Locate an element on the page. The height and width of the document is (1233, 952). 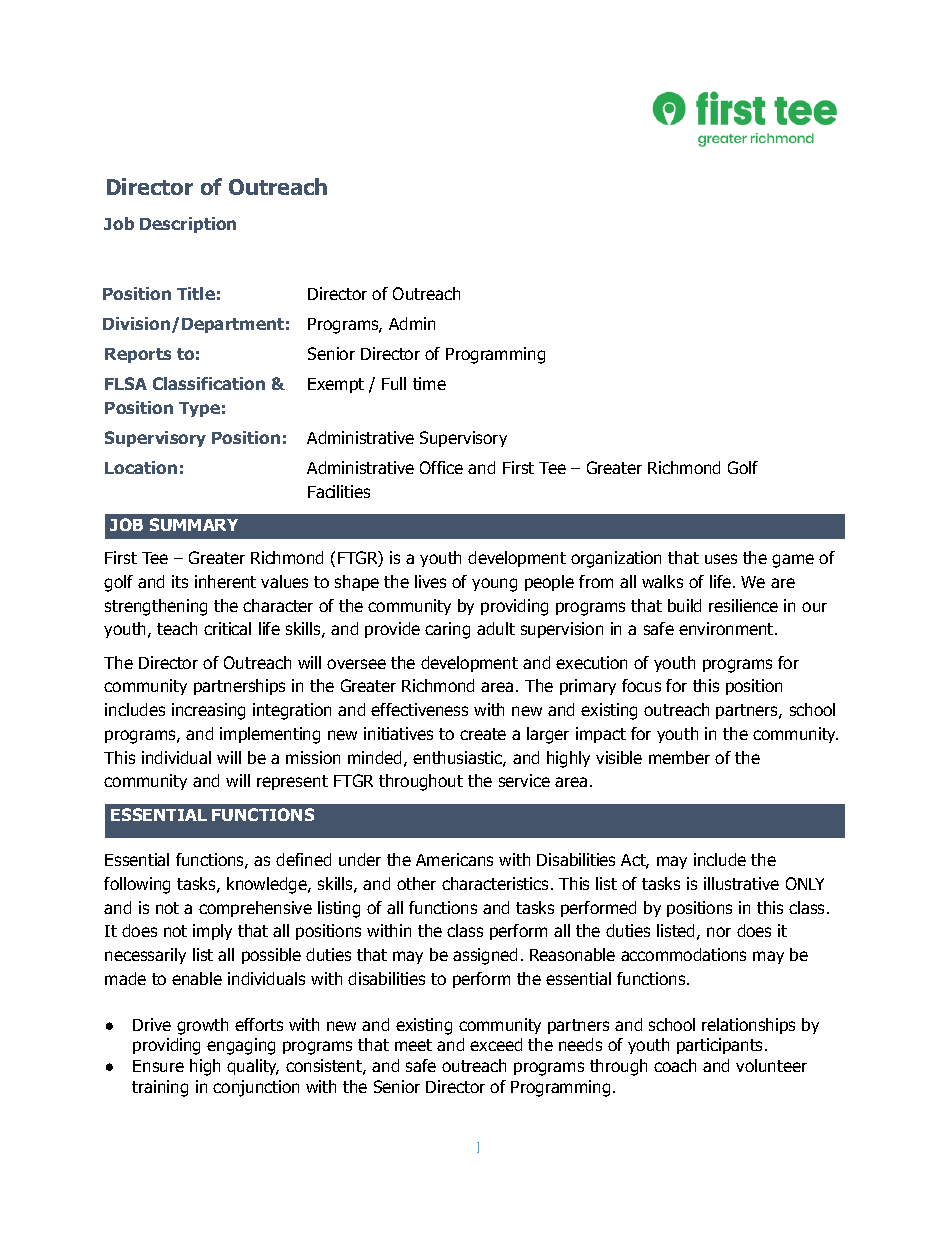
exceed is located at coordinates (496, 1044).
